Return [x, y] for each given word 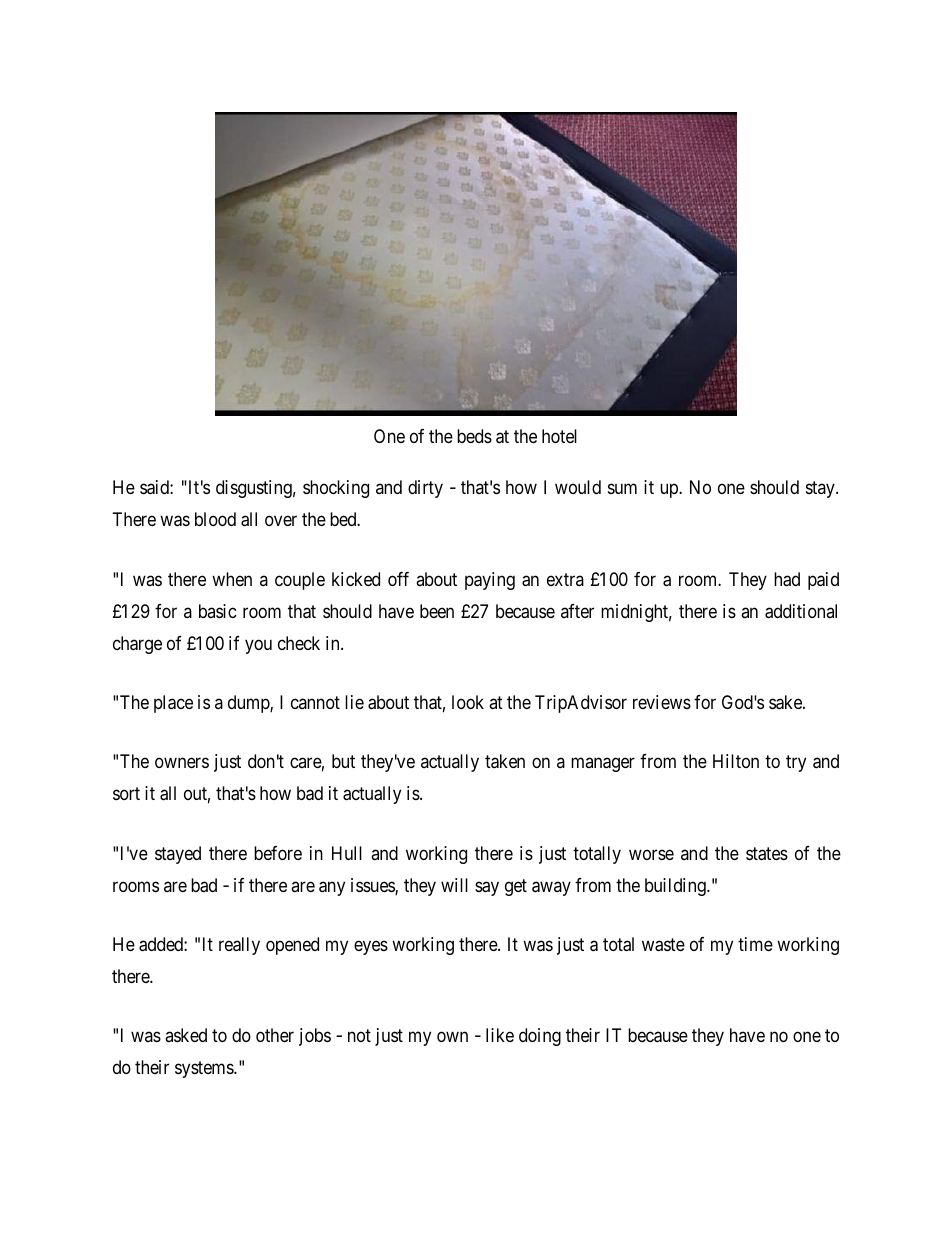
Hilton [736, 761]
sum [622, 489]
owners [182, 763]
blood [215, 519]
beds [474, 436]
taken [505, 761]
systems [205, 1070]
